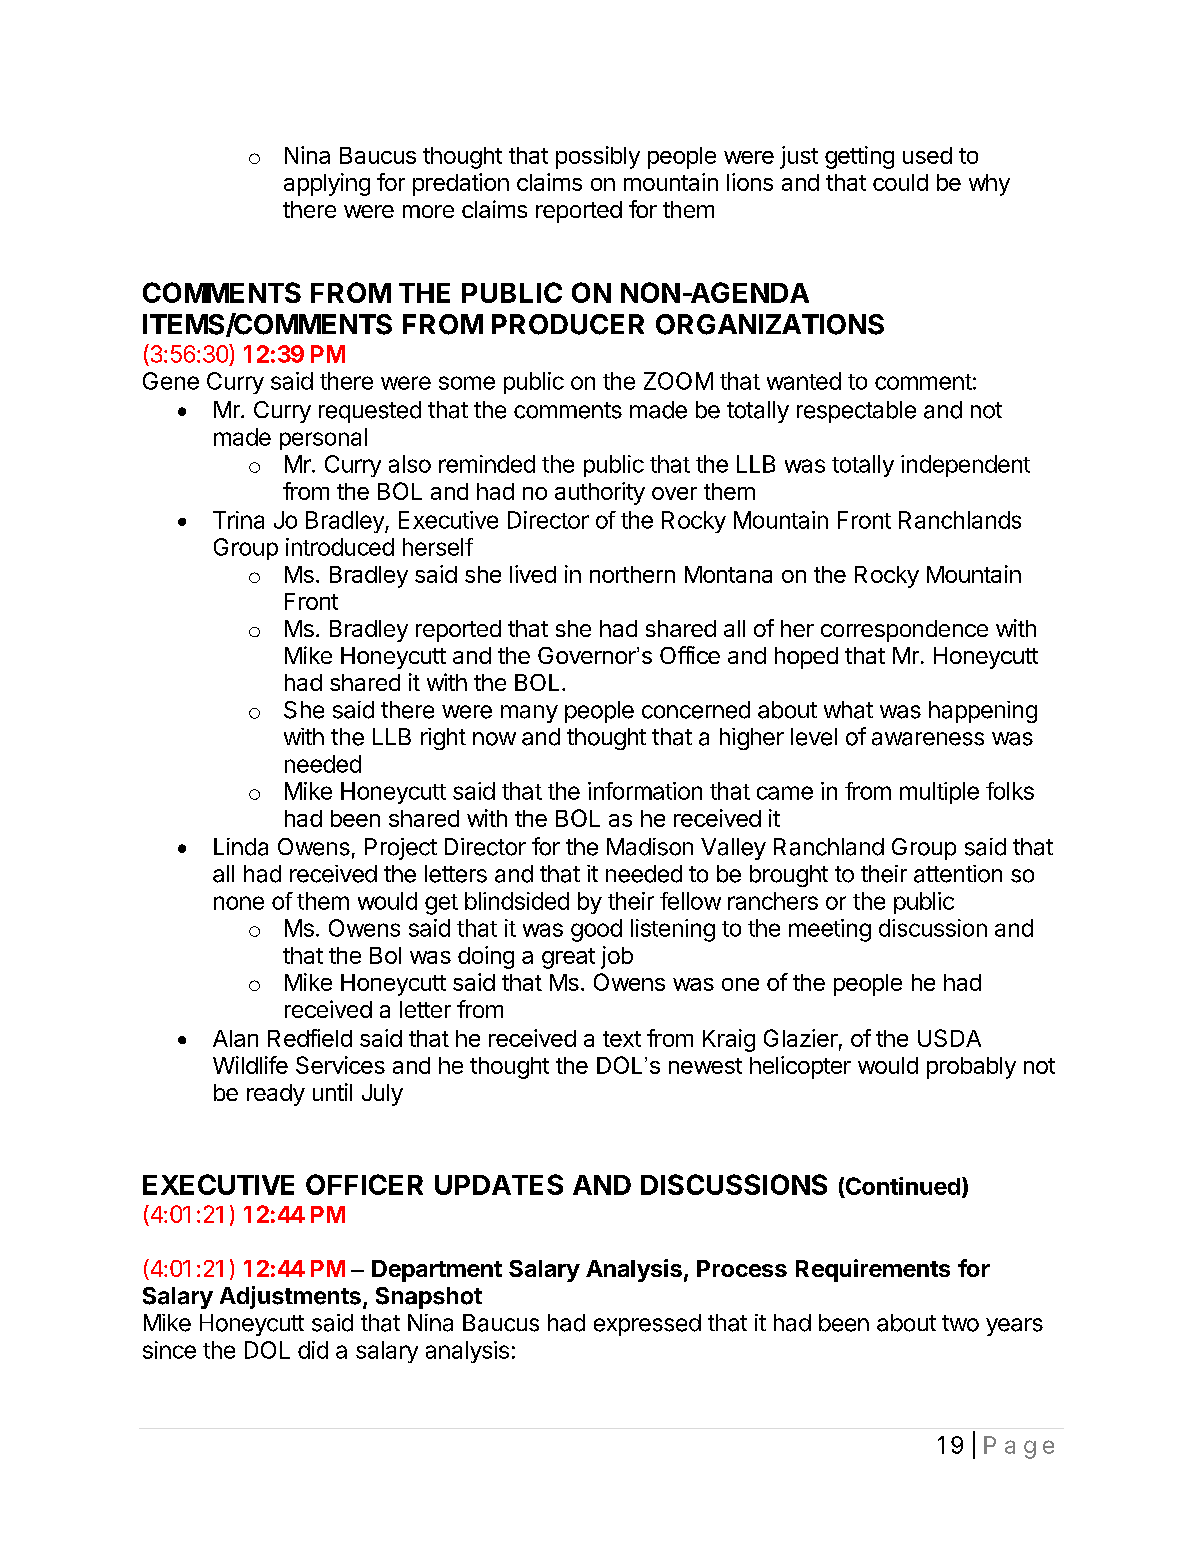 This document has height=1556, width=1202. I want to click on did, so click(313, 1350).
